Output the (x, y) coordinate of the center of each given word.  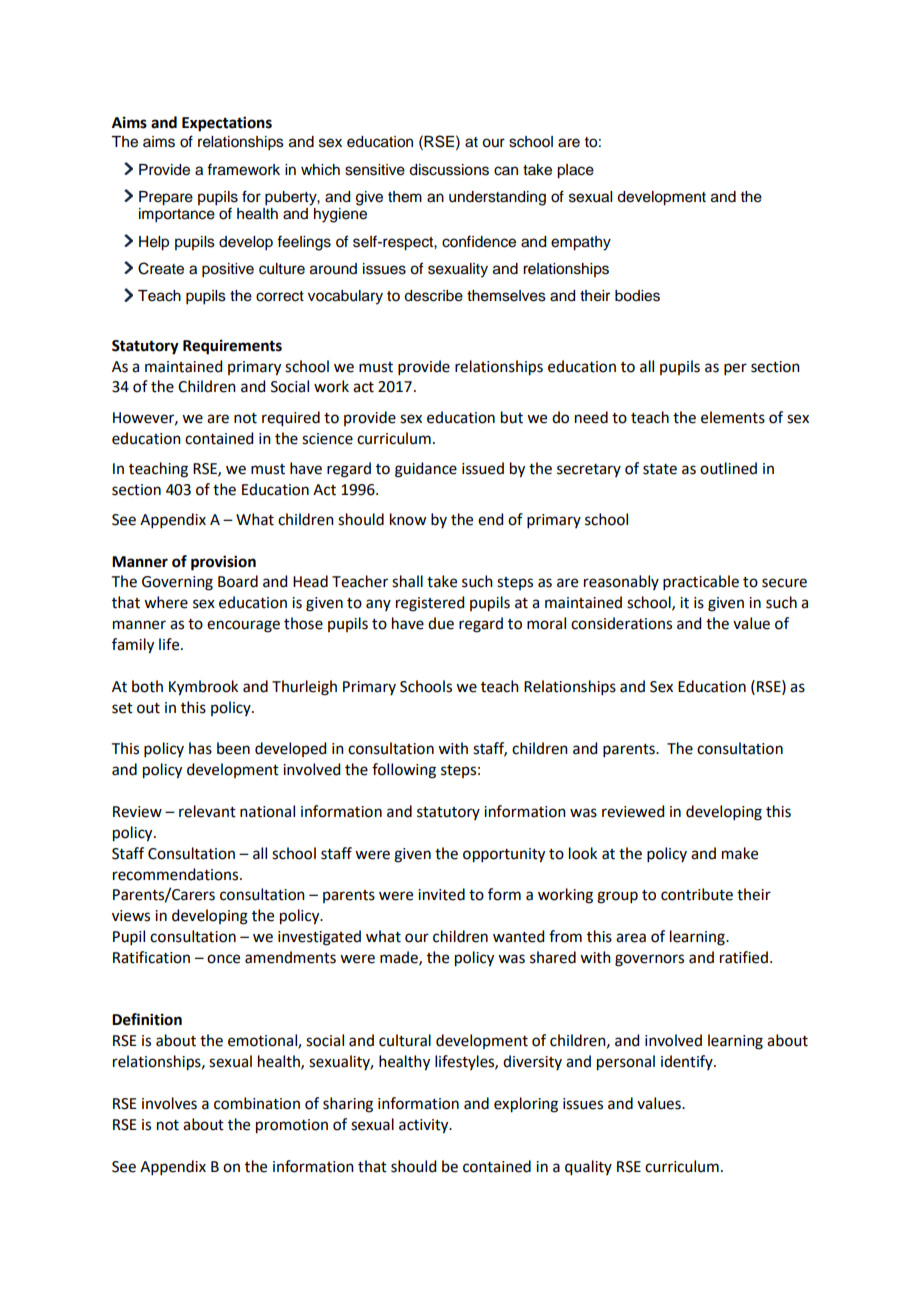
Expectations (227, 124)
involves (169, 1103)
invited (441, 894)
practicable (701, 582)
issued (483, 468)
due (441, 623)
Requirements (232, 347)
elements (733, 417)
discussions (449, 170)
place (575, 171)
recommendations (177, 874)
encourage (243, 626)
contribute (697, 894)
